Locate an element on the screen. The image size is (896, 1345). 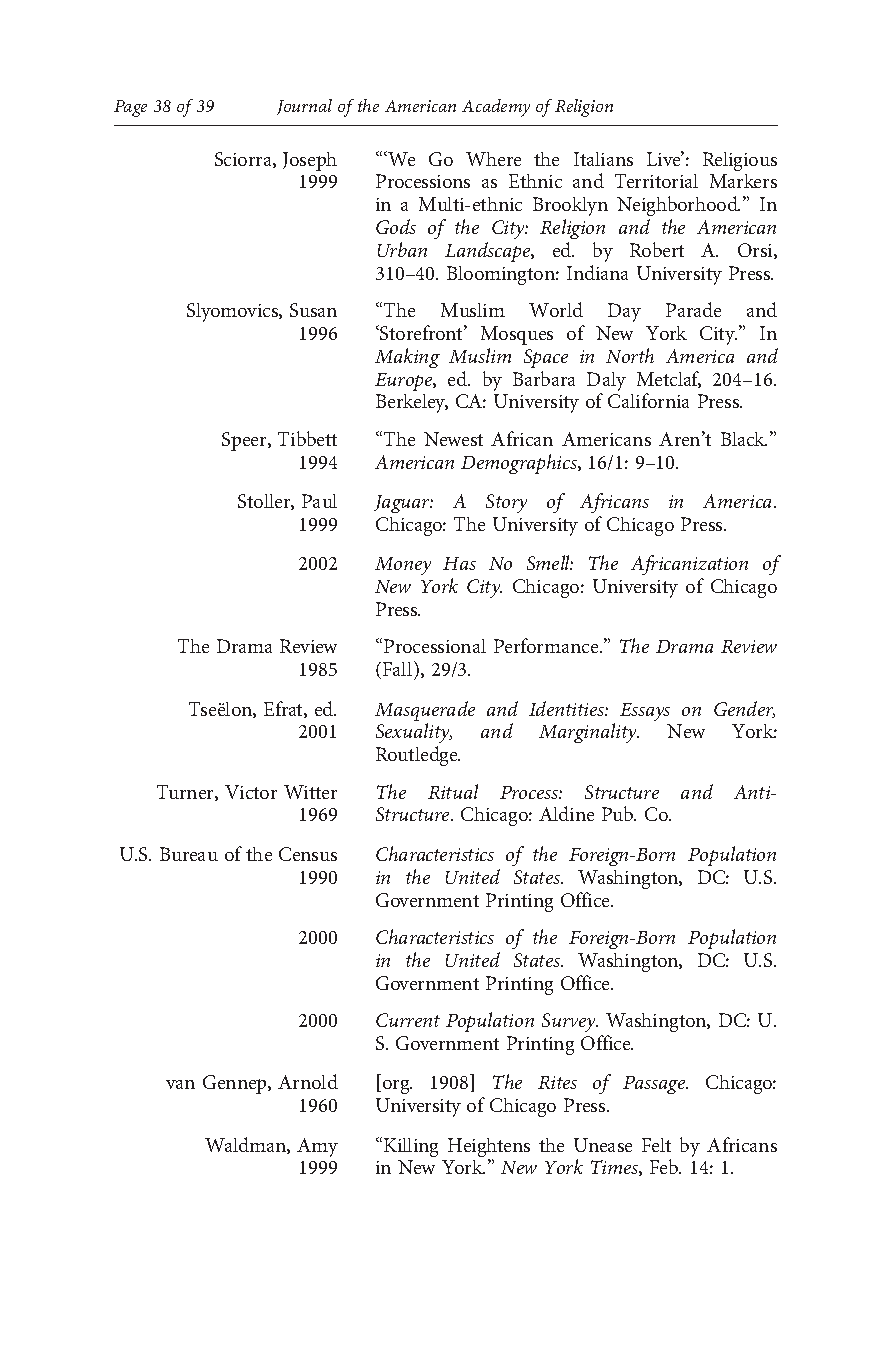
California is located at coordinates (648, 400).
